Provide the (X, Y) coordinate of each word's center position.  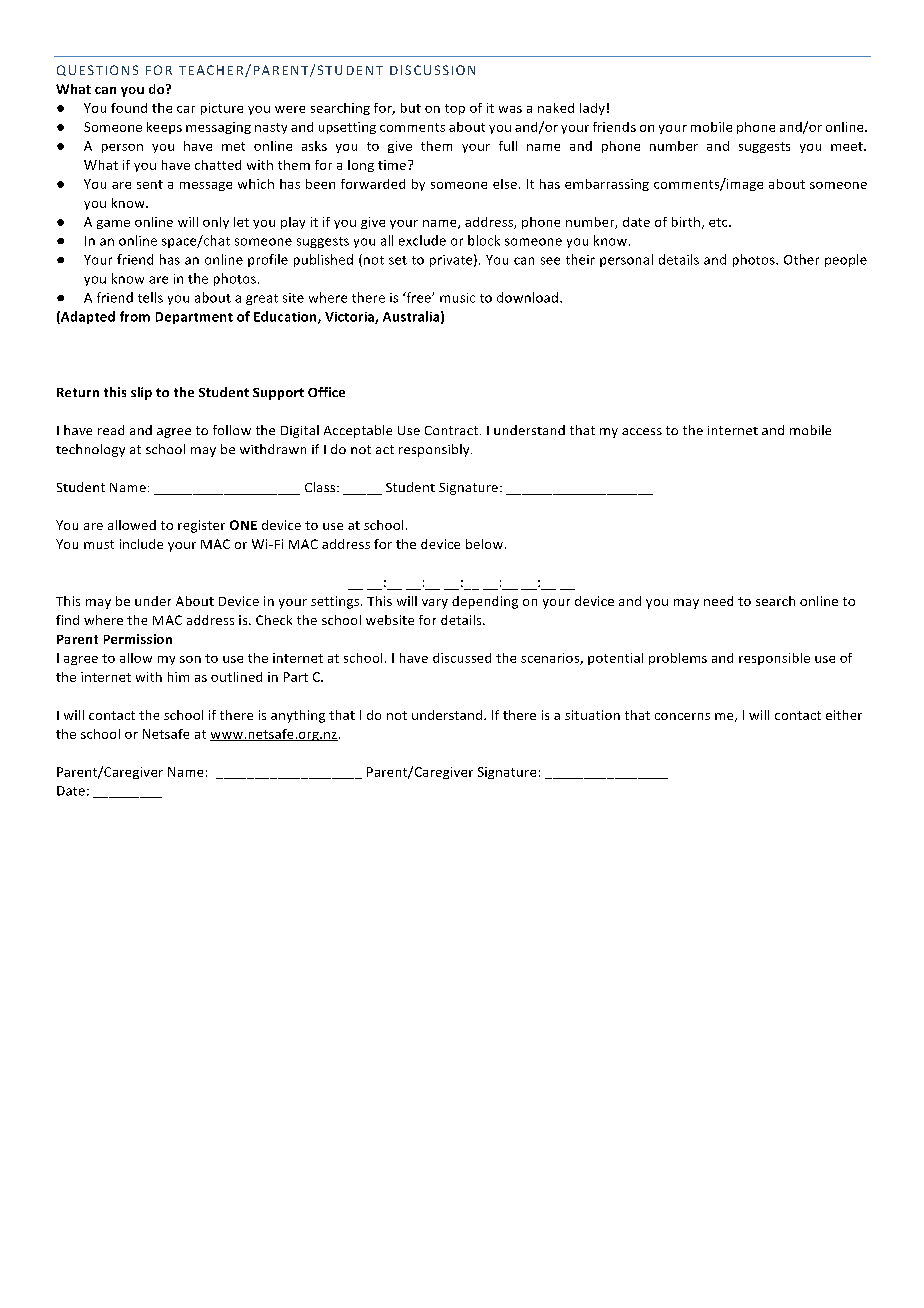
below (486, 544)
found (129, 108)
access (642, 431)
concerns (682, 716)
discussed (462, 658)
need (718, 601)
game (113, 224)
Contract (451, 430)
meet (848, 146)
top (455, 109)
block (484, 240)
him (178, 677)
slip (141, 393)
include (141, 544)
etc (719, 222)
